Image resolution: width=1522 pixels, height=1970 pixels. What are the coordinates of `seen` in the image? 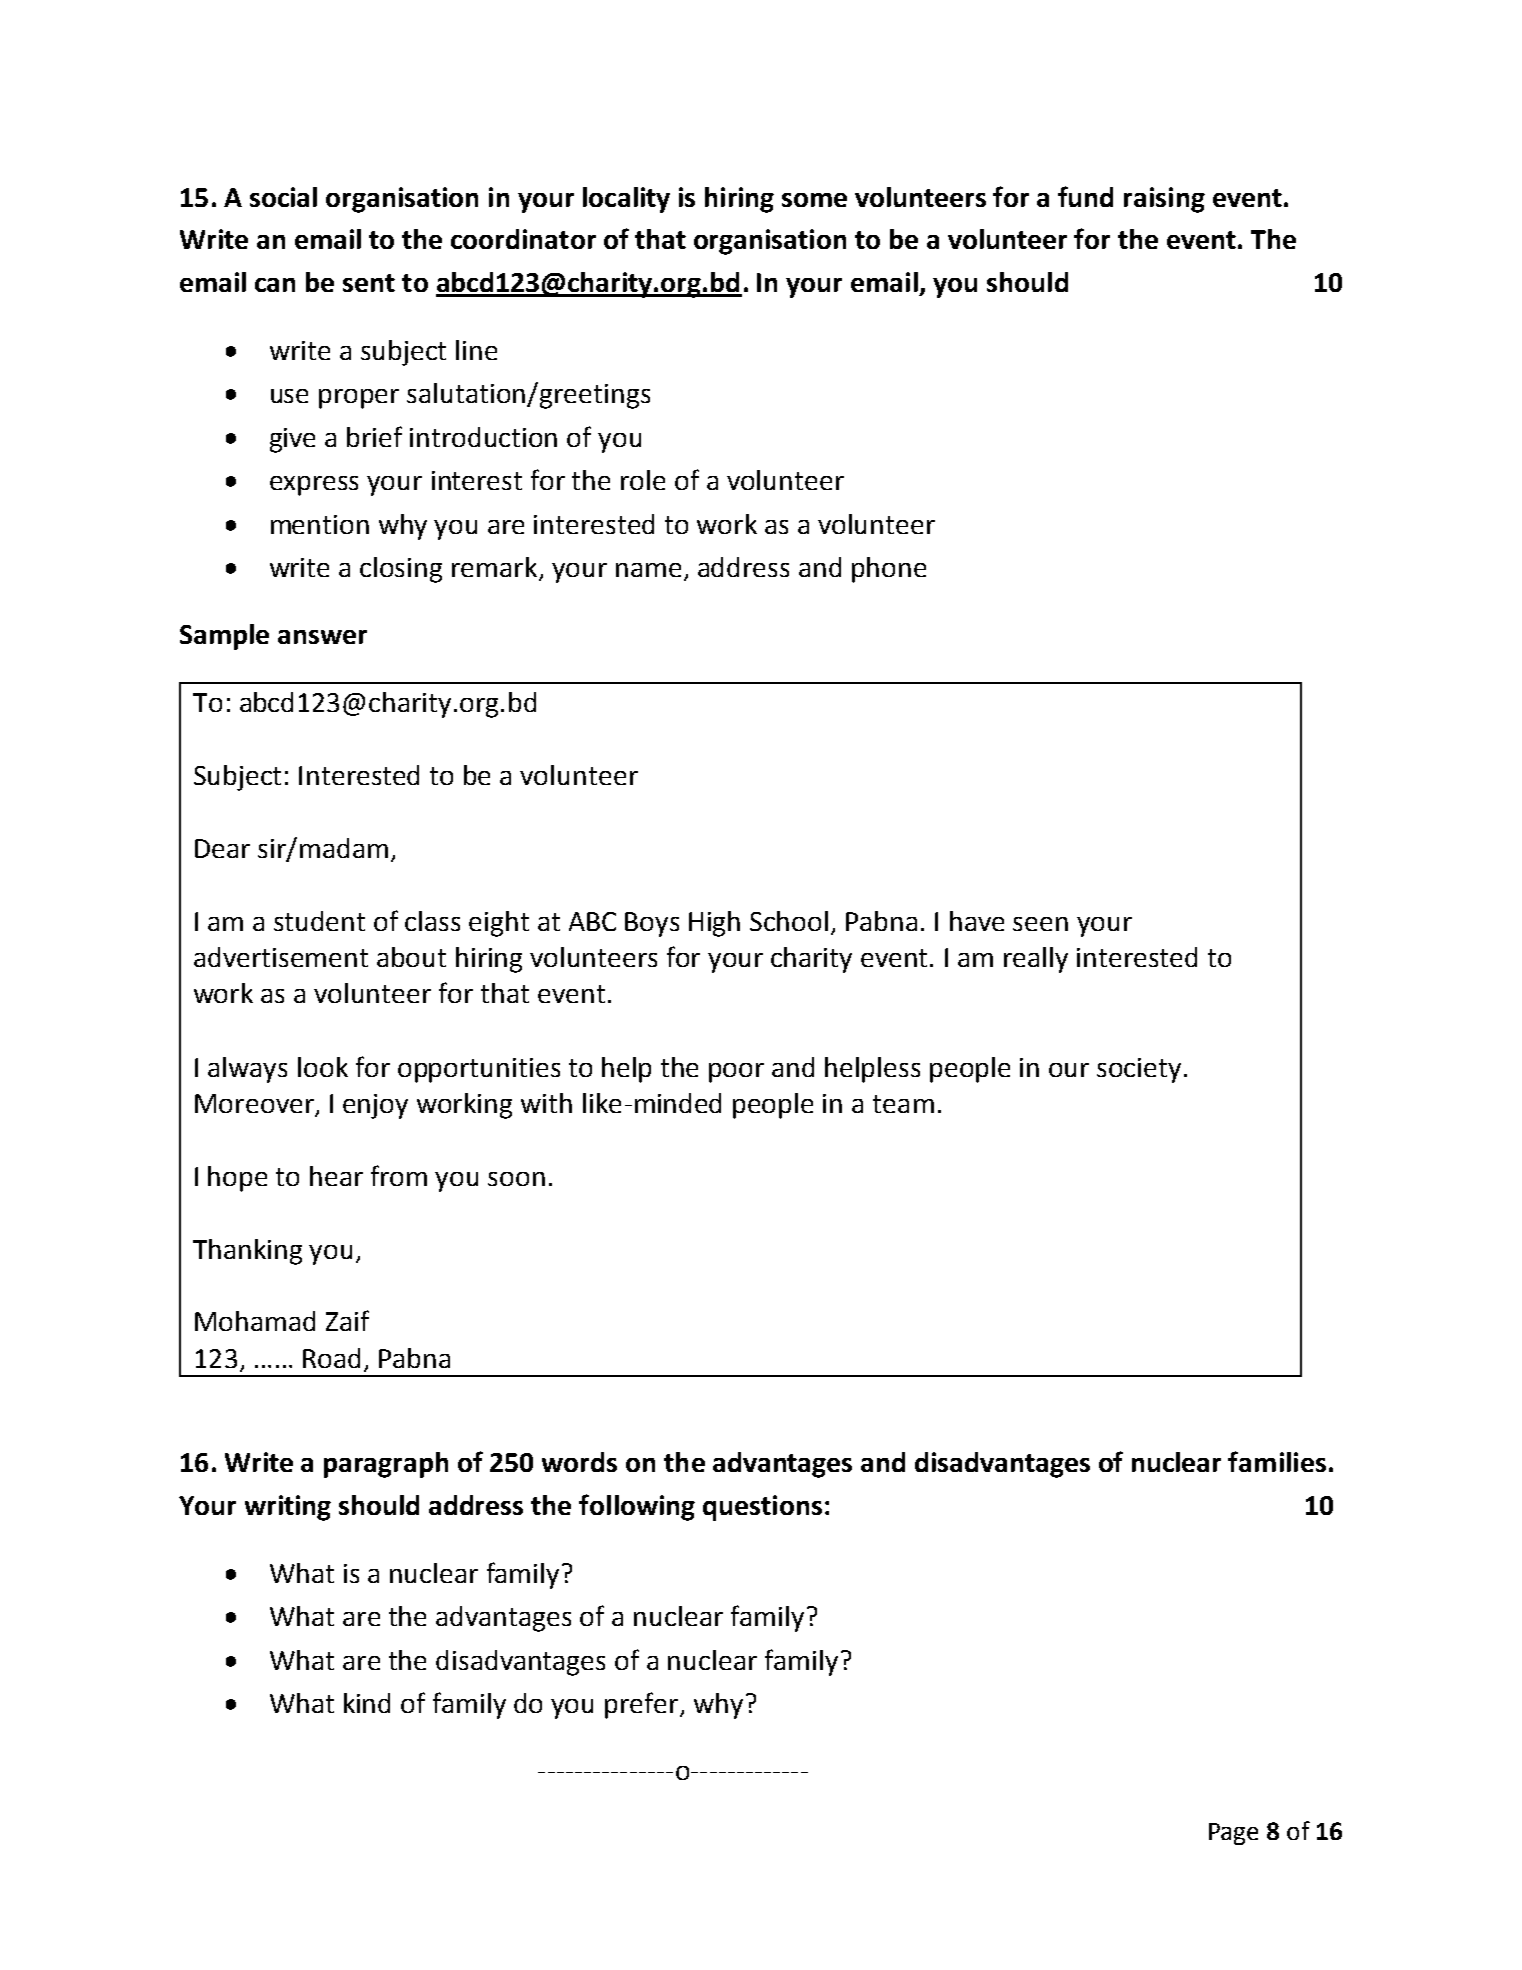 It's located at (1040, 924).
